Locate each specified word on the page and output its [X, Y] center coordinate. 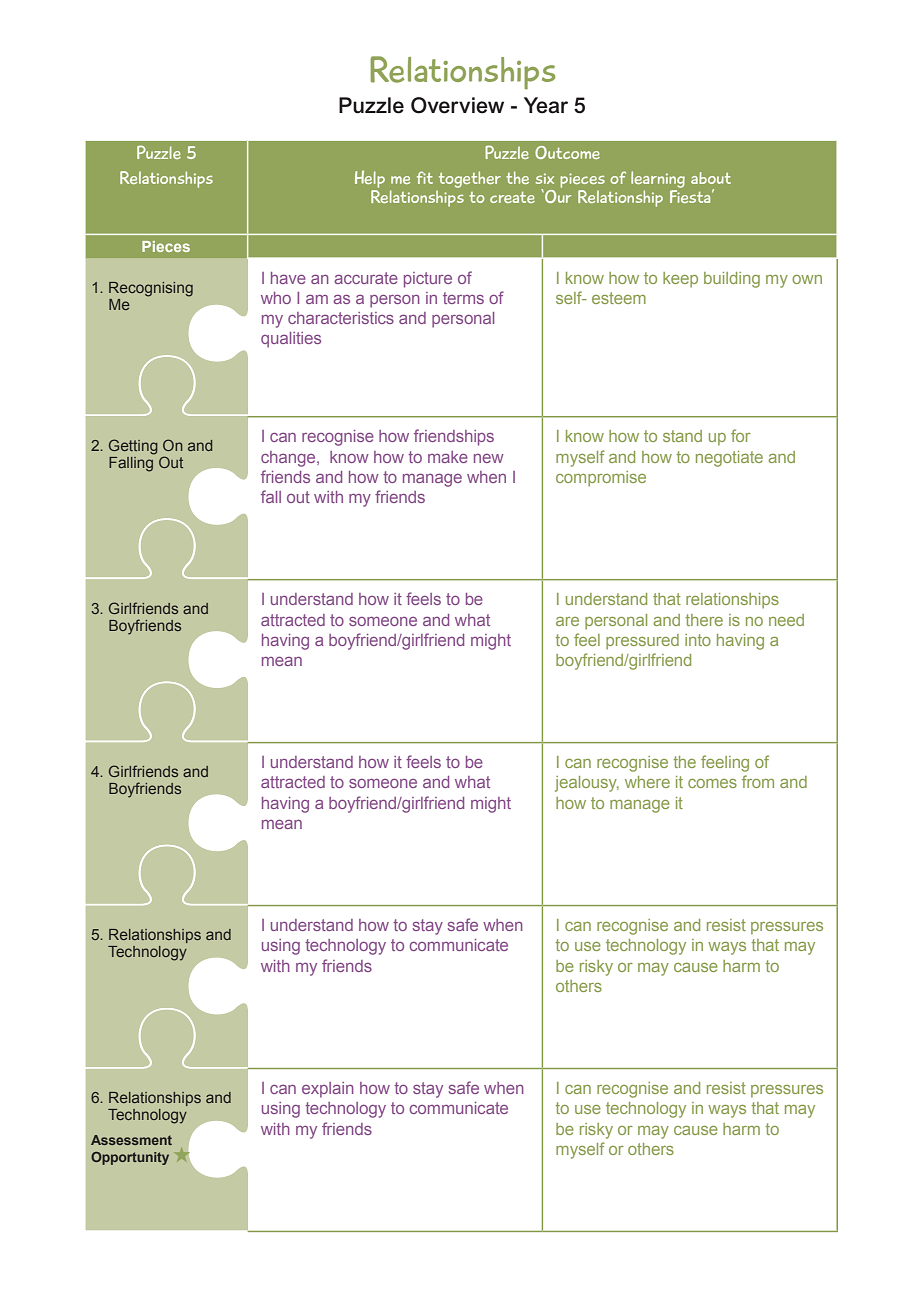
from [758, 781]
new [489, 458]
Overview [457, 105]
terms [463, 298]
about [711, 178]
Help [370, 180]
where [647, 782]
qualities [291, 340]
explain [328, 1090]
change [289, 459]
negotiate [729, 459]
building [732, 280]
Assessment [131, 1140]
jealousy [587, 784]
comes [712, 783]
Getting [133, 447]
